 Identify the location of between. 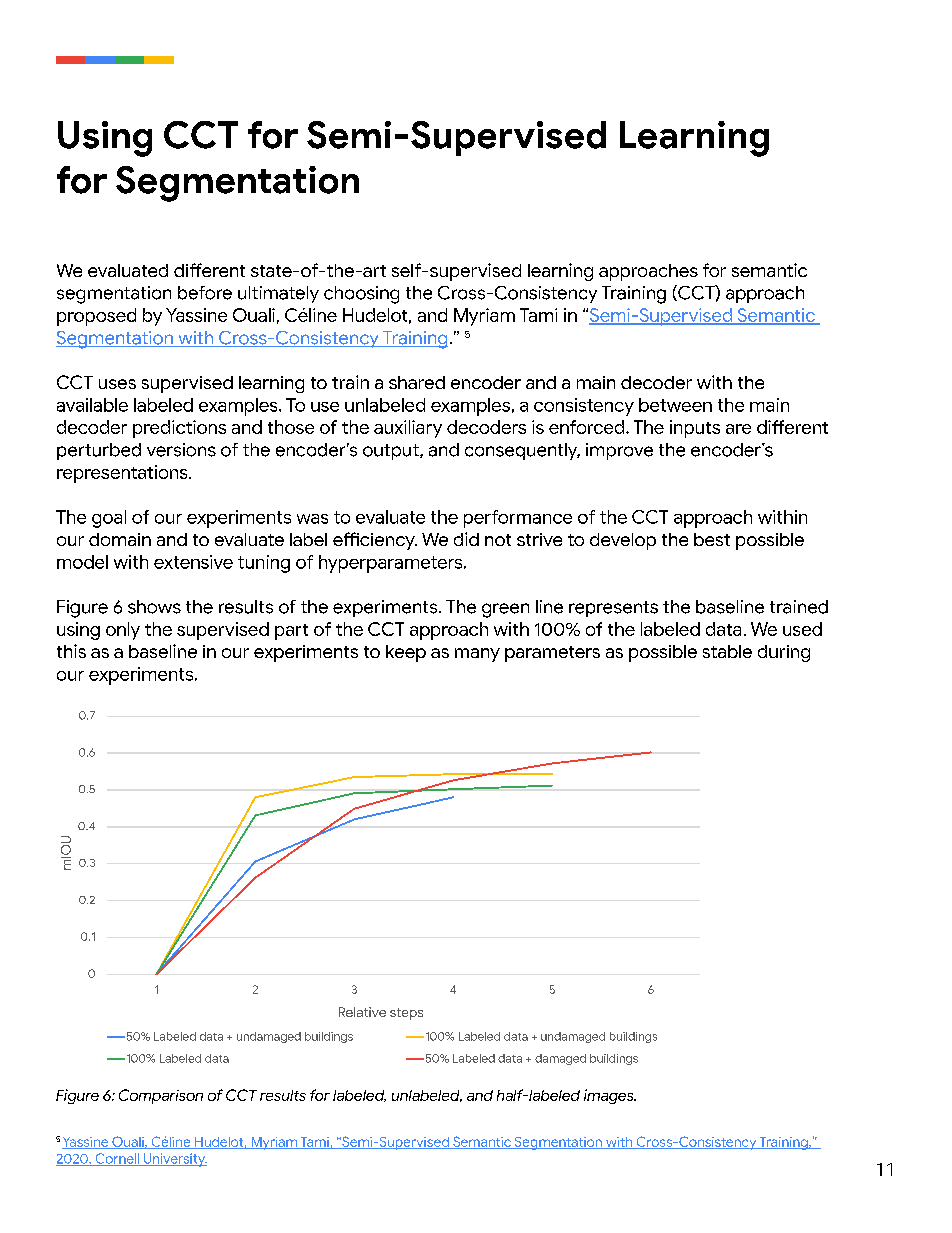
(675, 405).
